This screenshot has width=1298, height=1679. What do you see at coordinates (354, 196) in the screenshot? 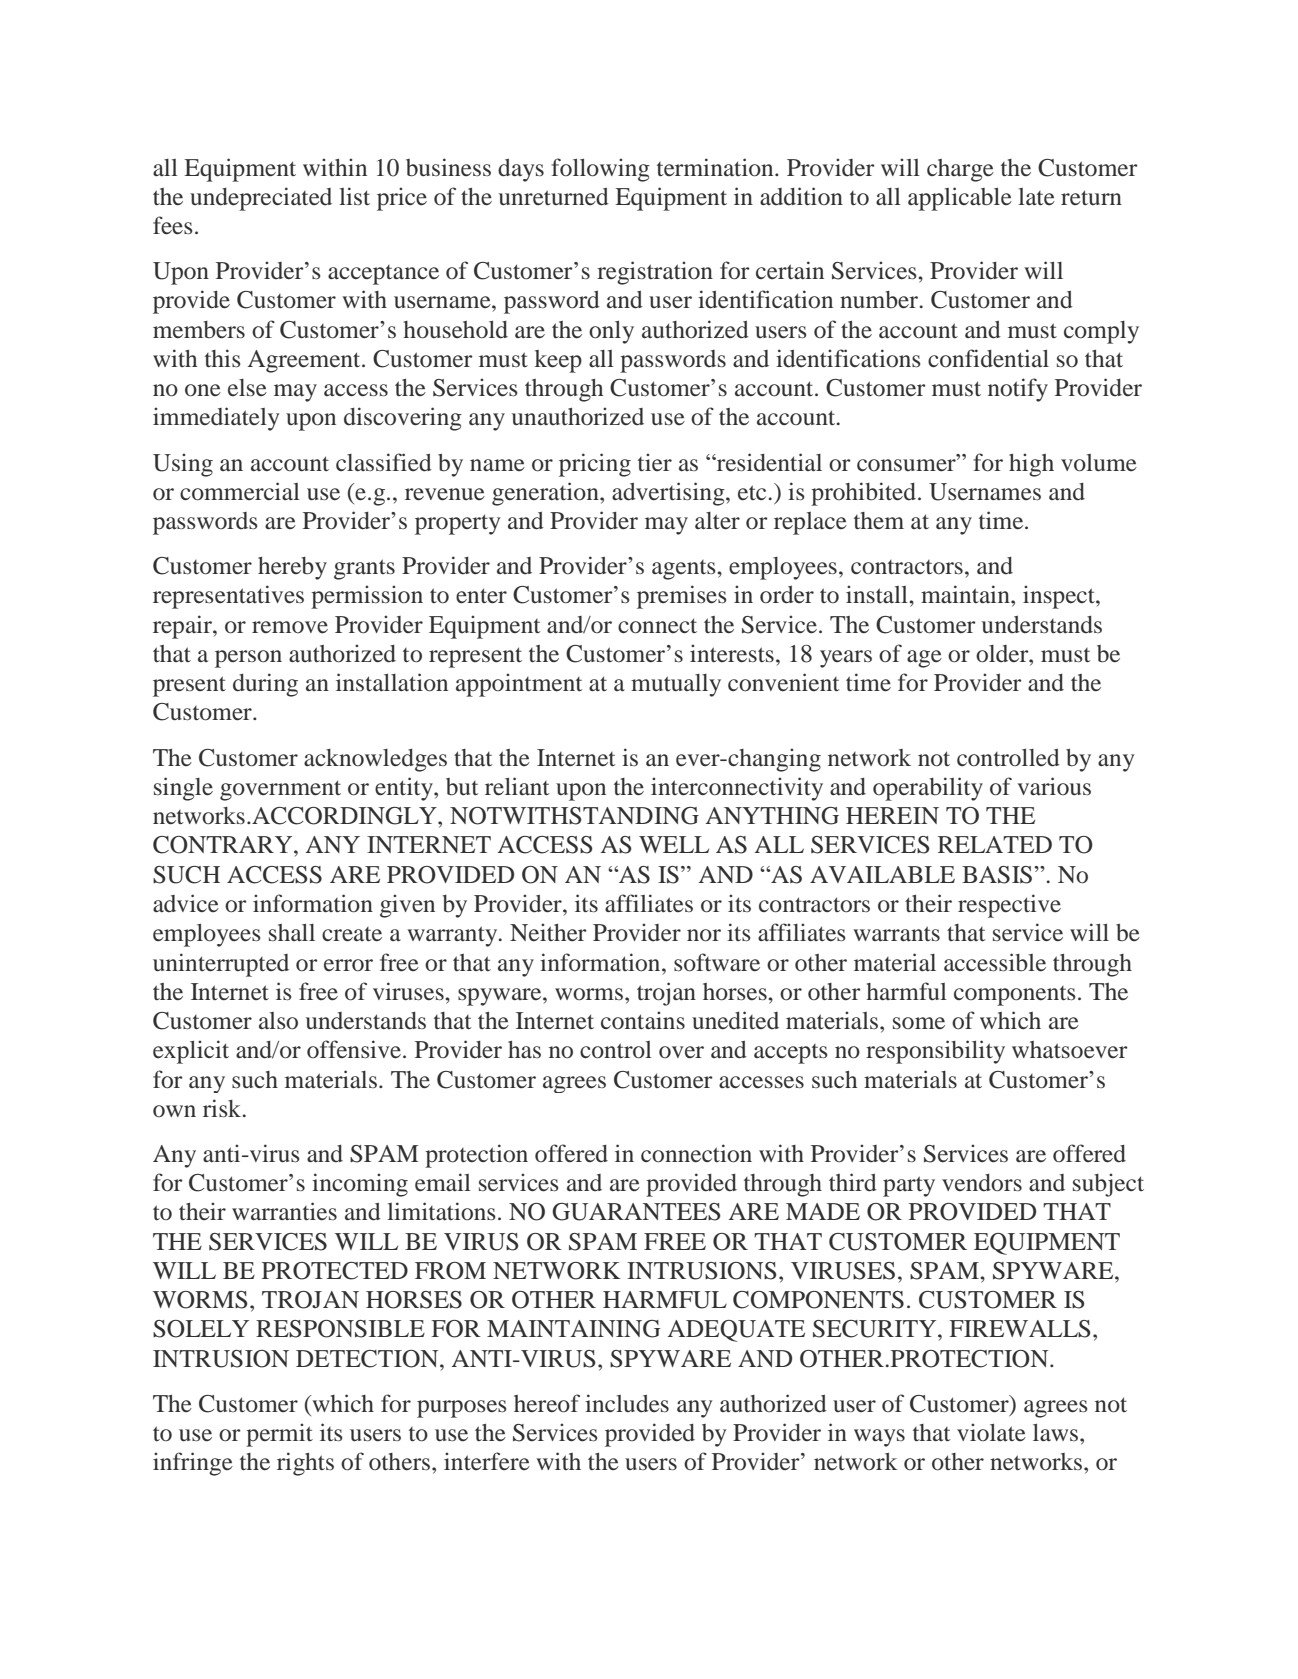
I see `list` at bounding box center [354, 196].
